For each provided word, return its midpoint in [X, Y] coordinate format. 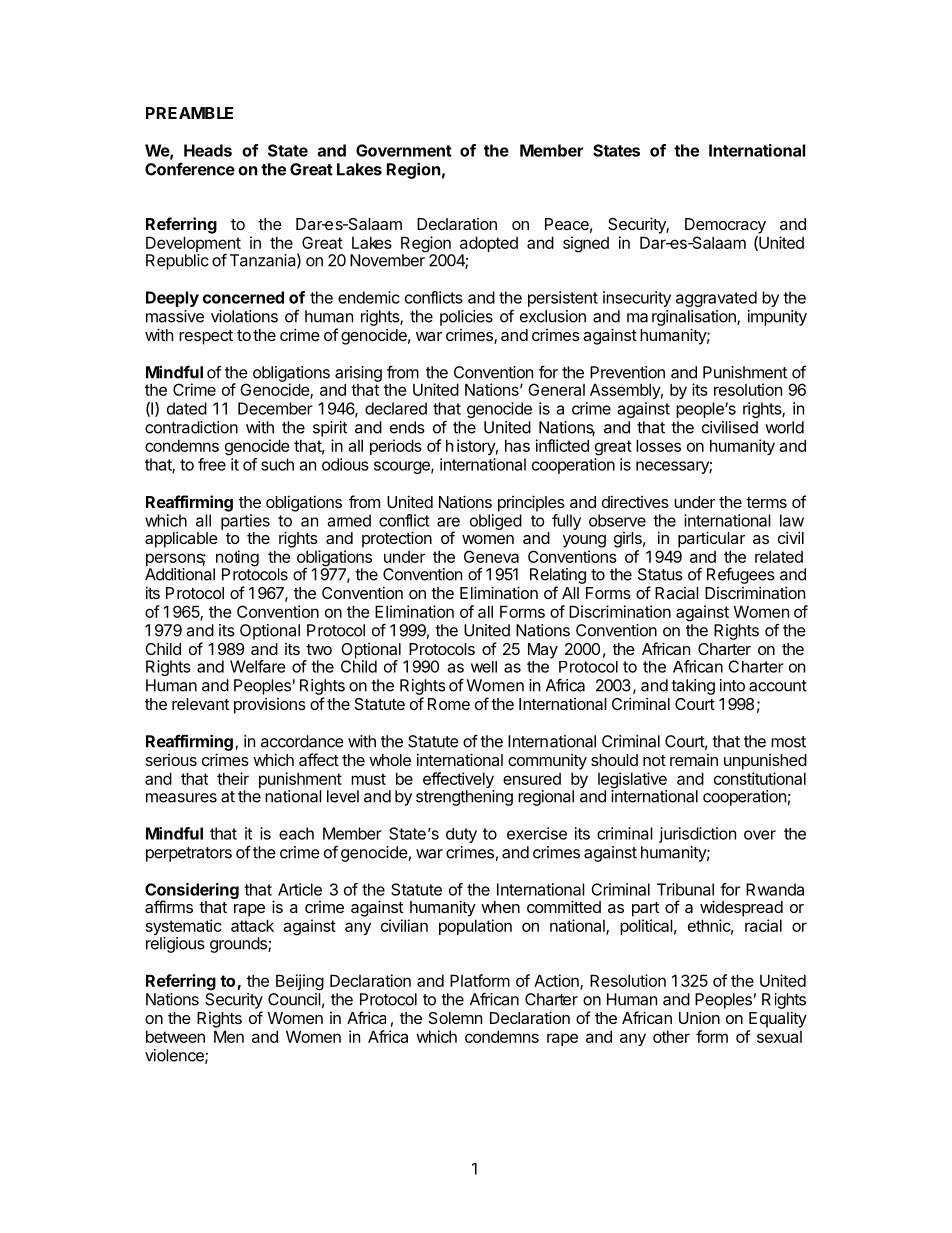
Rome [449, 704]
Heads [208, 150]
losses [658, 445]
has [517, 445]
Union [699, 1017]
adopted [489, 245]
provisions [270, 705]
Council [294, 999]
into [732, 685]
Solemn [455, 1018]
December [275, 408]
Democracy [725, 226]
